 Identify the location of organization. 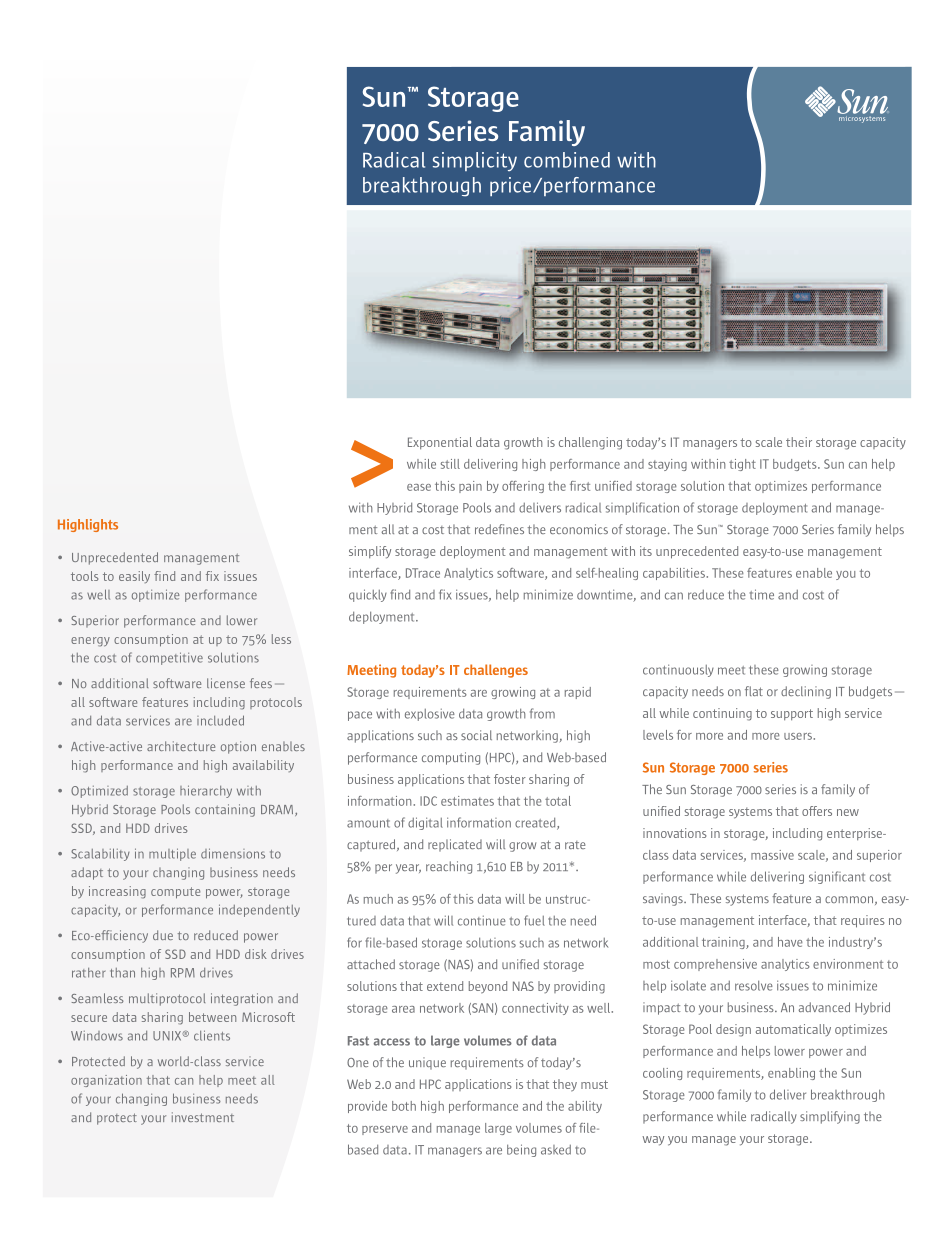
(106, 1081).
